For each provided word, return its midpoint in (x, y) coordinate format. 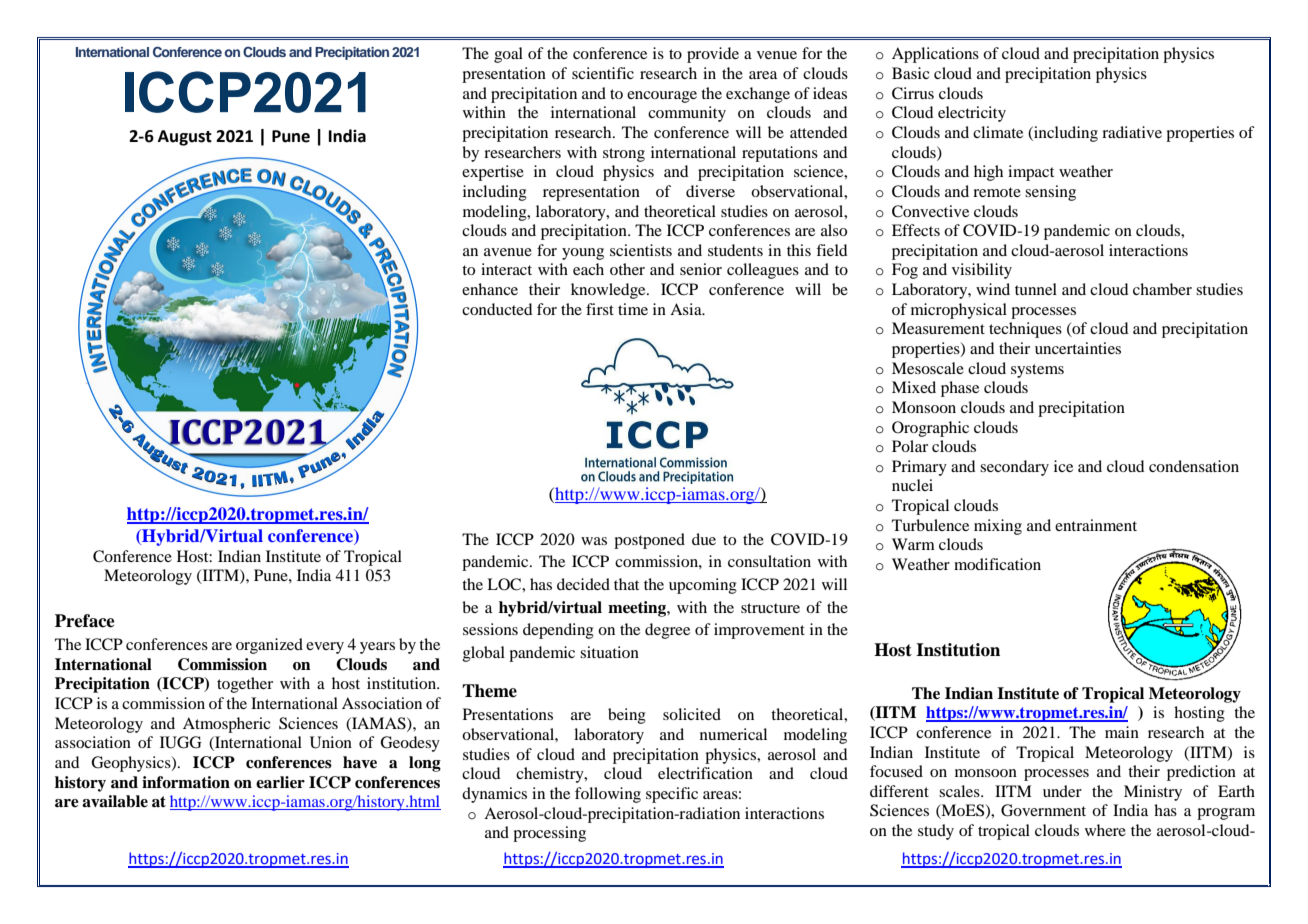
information (186, 782)
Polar (910, 446)
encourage (662, 97)
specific (672, 795)
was (594, 541)
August (185, 138)
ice (1063, 466)
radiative (1132, 132)
